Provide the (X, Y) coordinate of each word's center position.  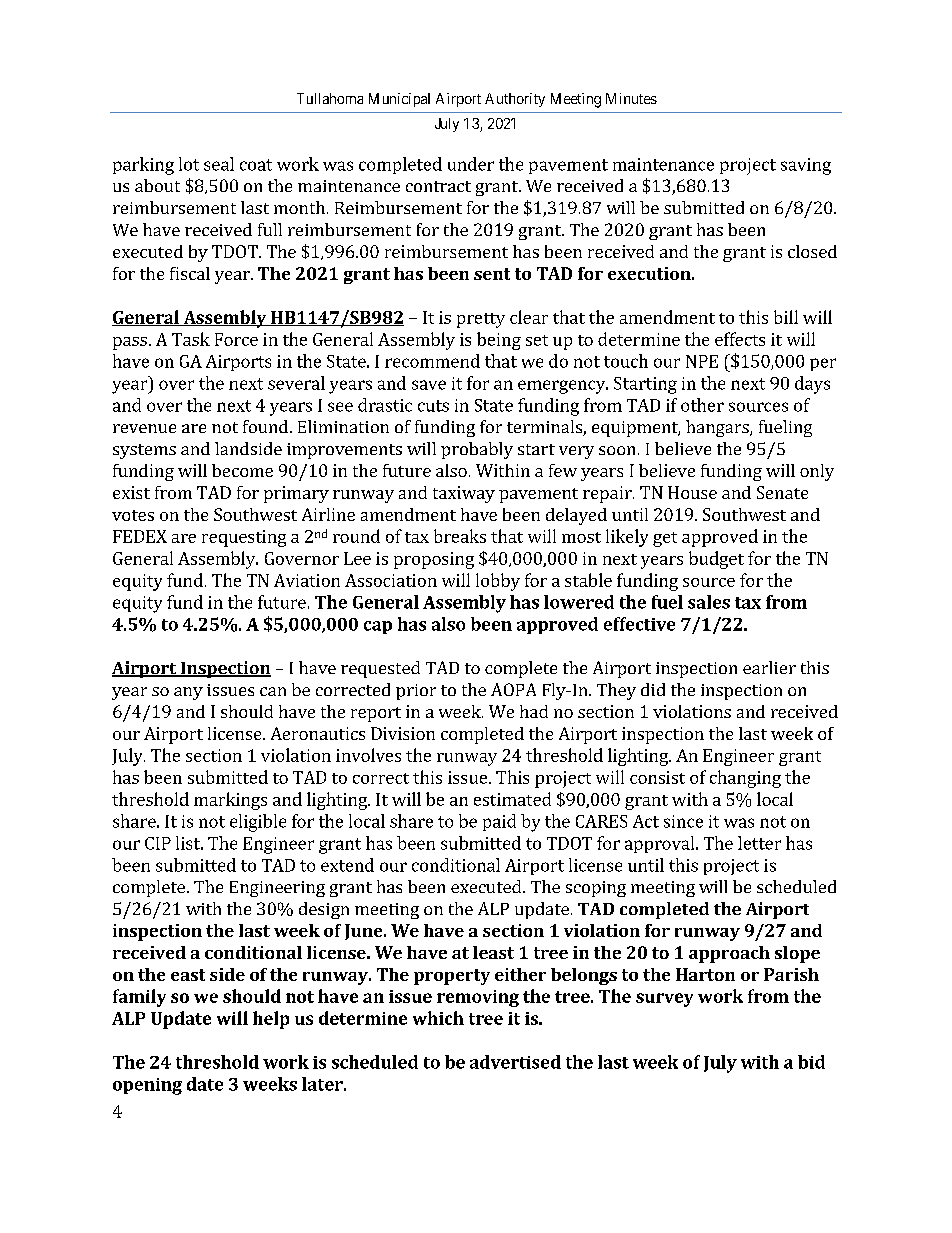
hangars (718, 428)
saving (806, 166)
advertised (515, 1062)
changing (745, 779)
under (471, 164)
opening (147, 1086)
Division (403, 733)
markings (230, 801)
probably (477, 450)
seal (219, 164)
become (242, 470)
